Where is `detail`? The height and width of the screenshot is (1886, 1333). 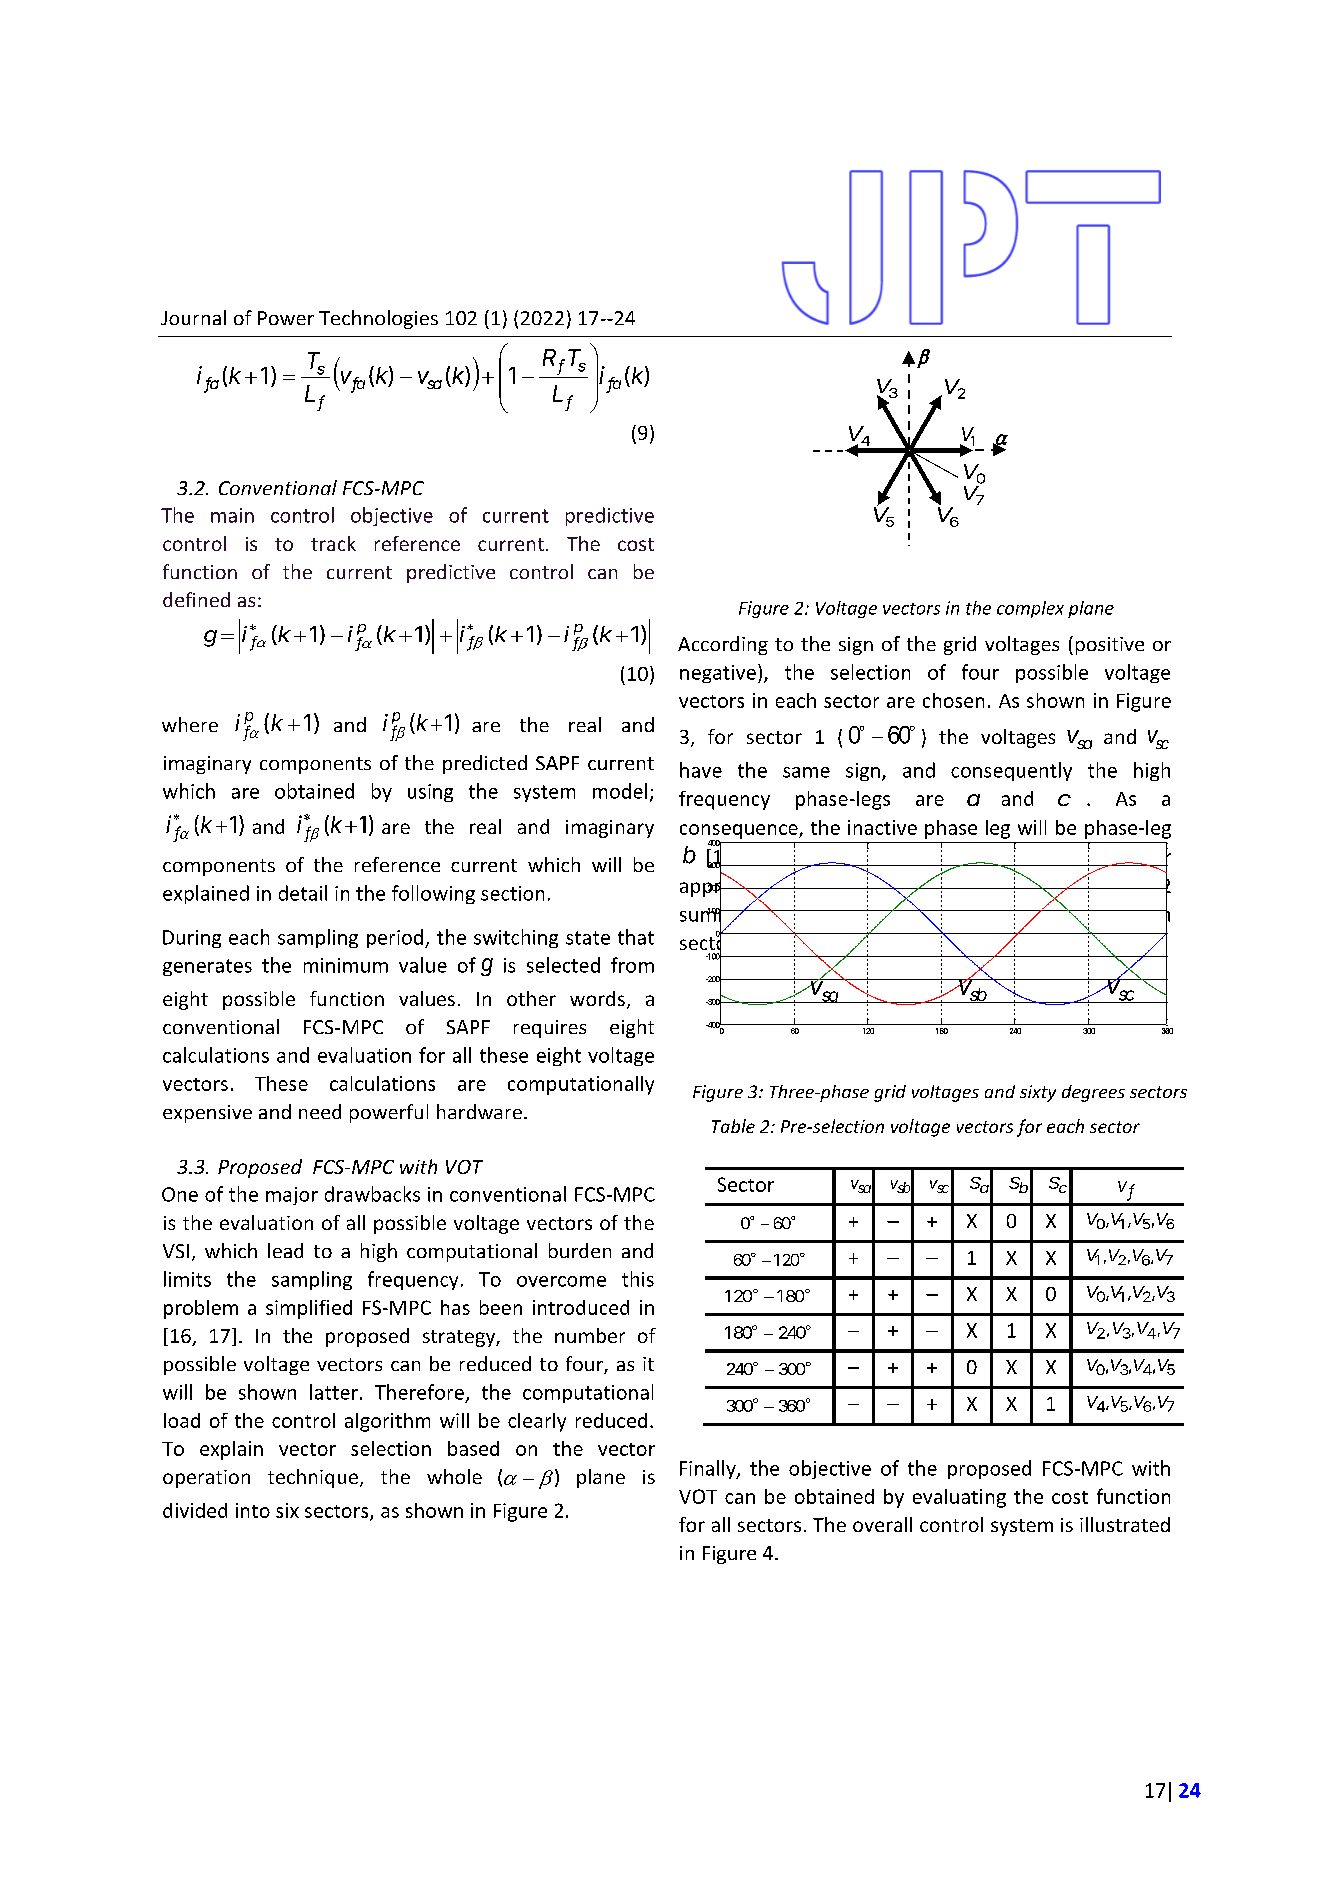
detail is located at coordinates (303, 893).
